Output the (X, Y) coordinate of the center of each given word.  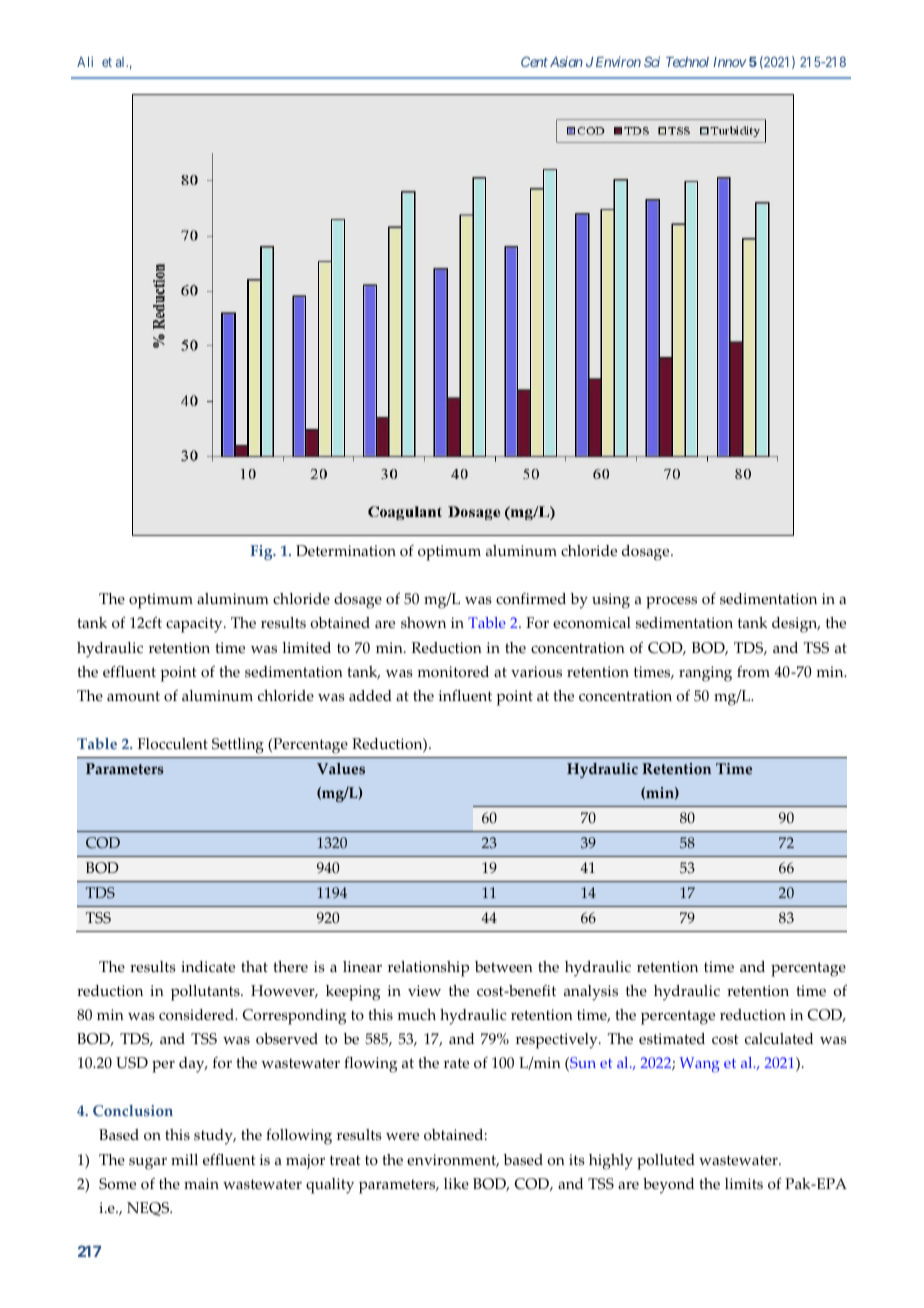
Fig (262, 552)
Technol (687, 62)
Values (341, 769)
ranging (705, 674)
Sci (652, 61)
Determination (346, 551)
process (671, 602)
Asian (566, 62)
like (456, 1184)
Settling (238, 746)
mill (184, 1159)
